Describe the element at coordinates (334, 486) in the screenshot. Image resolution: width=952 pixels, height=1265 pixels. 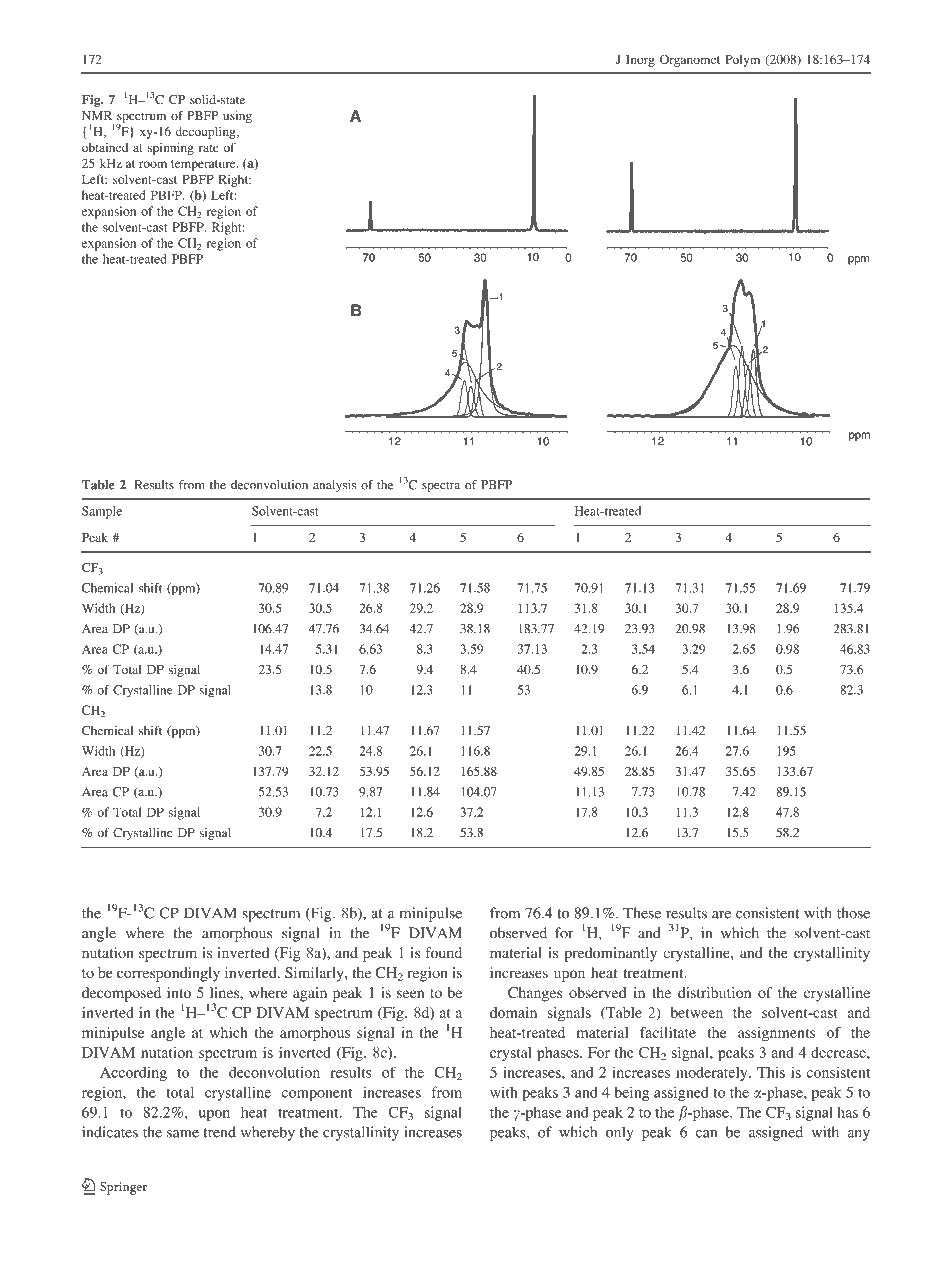
I see `analysis` at that location.
